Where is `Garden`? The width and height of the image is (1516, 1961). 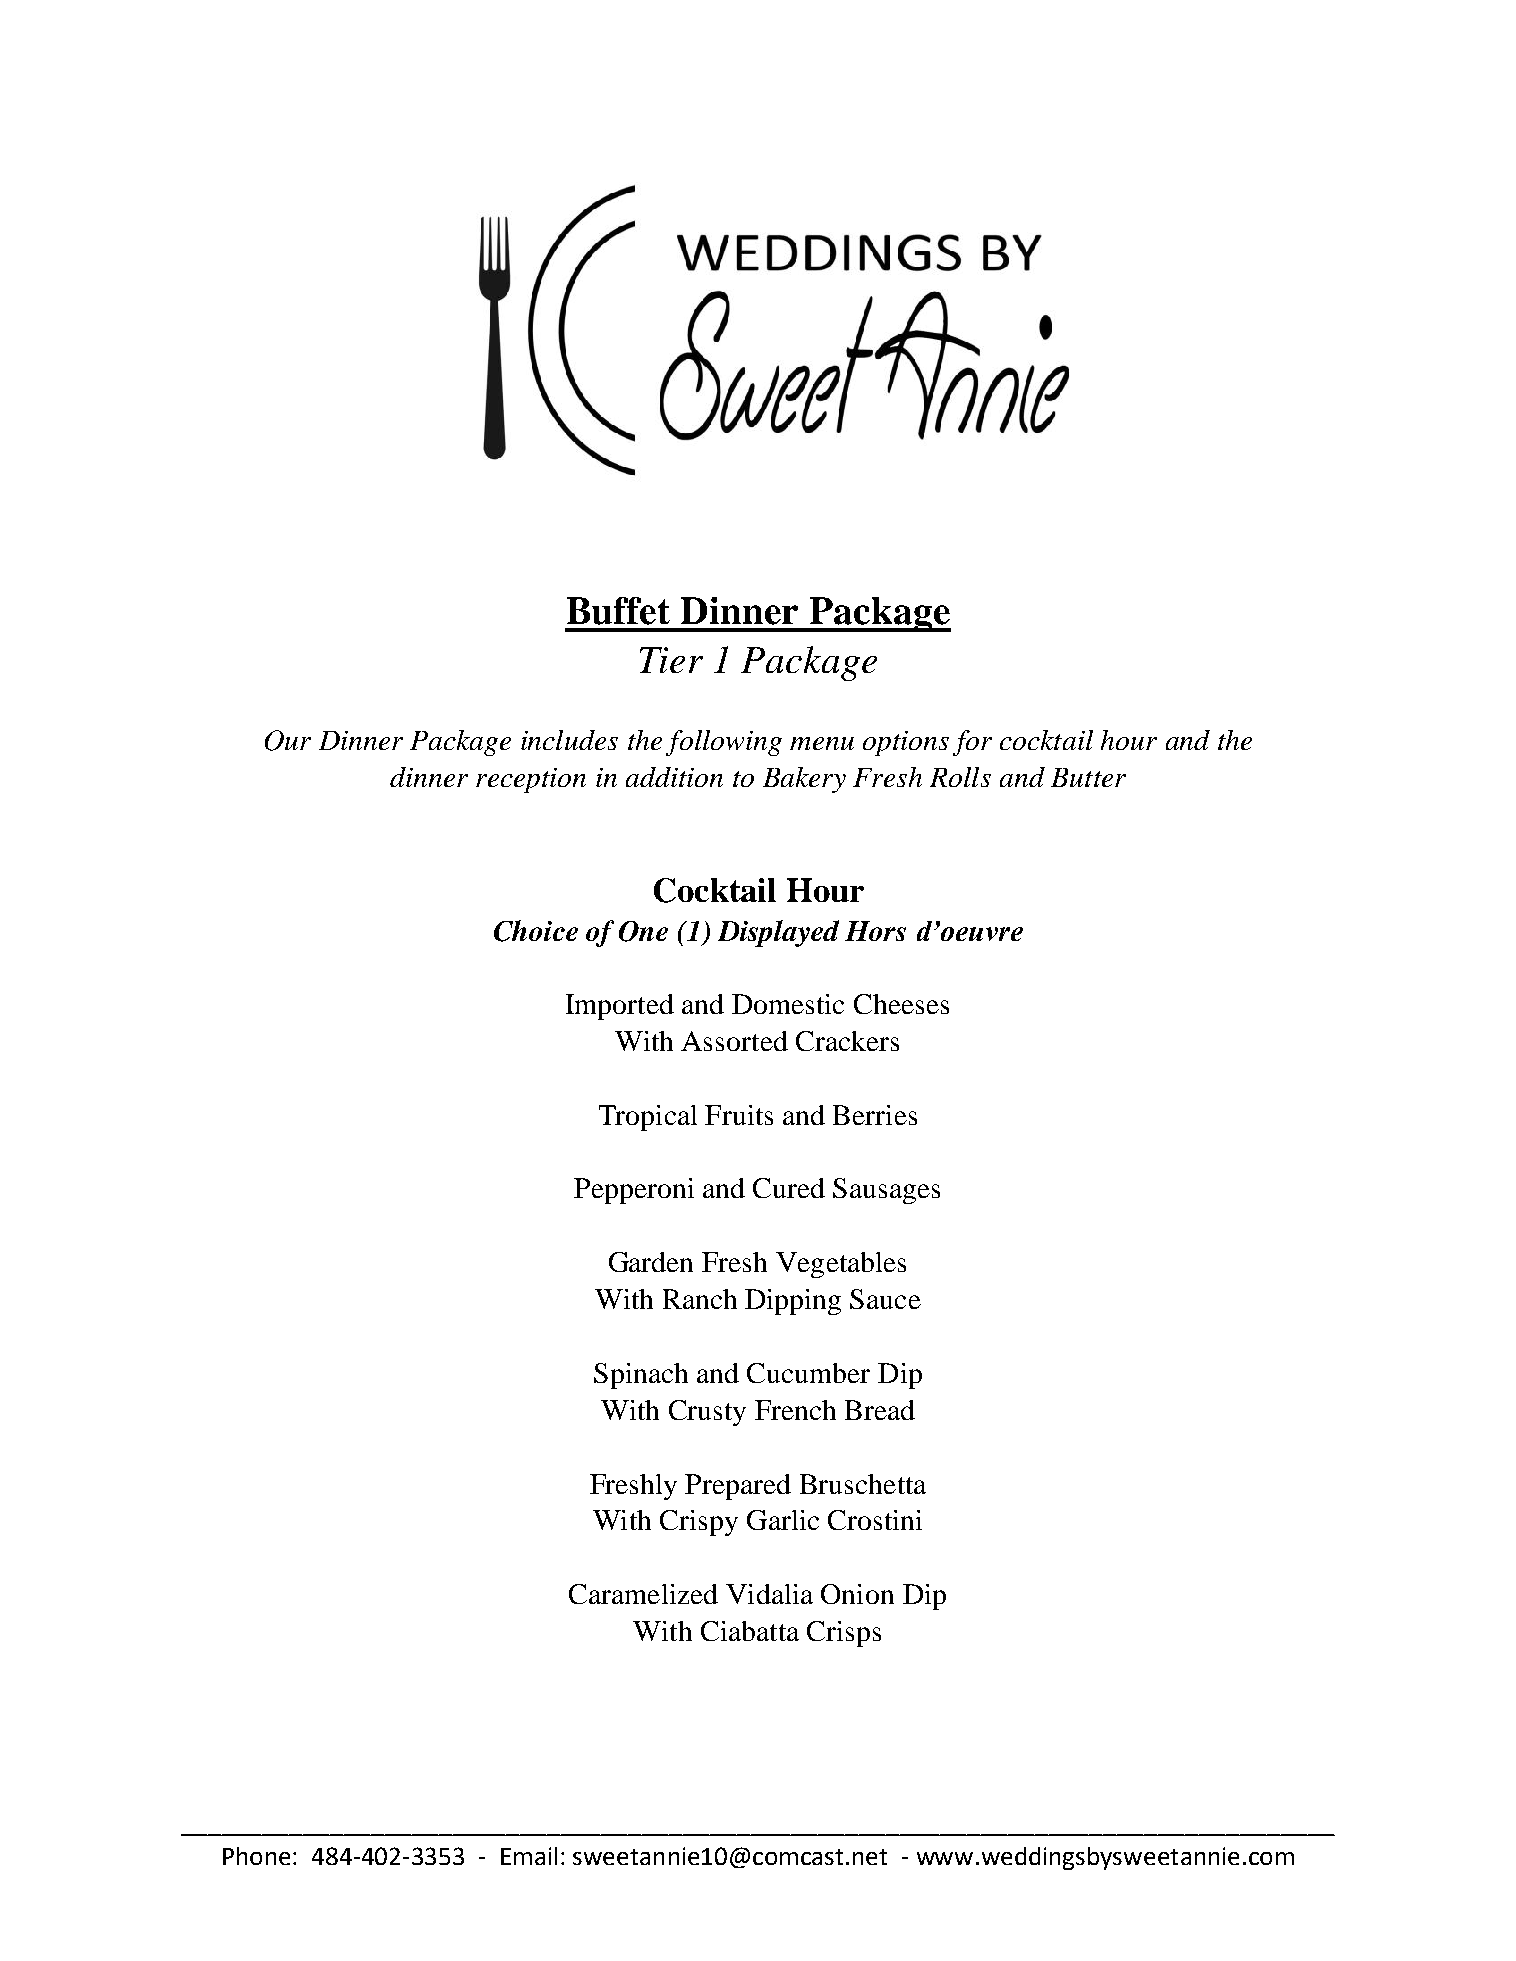
Garden is located at coordinates (651, 1262).
